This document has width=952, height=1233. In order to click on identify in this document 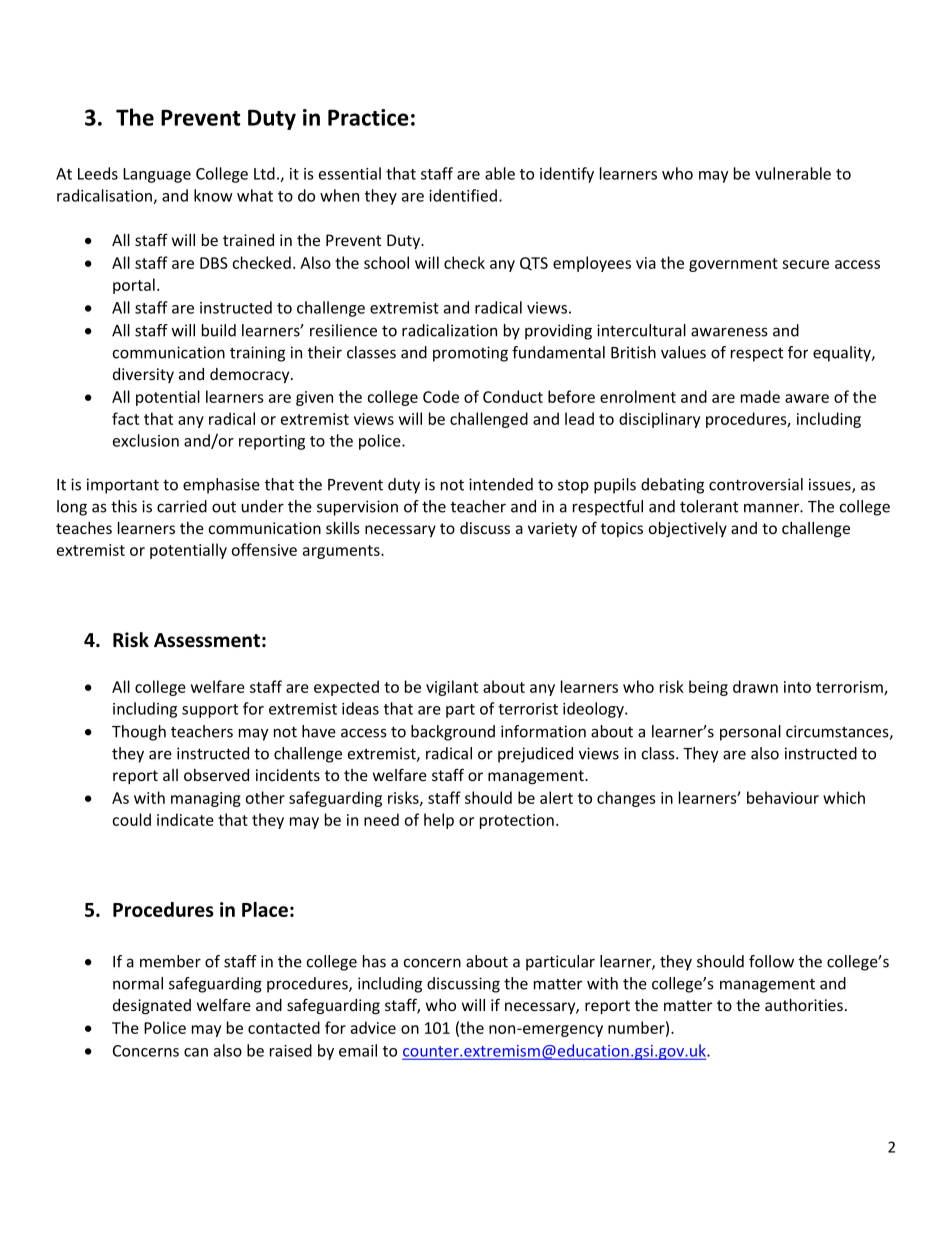, I will do `click(567, 175)`.
